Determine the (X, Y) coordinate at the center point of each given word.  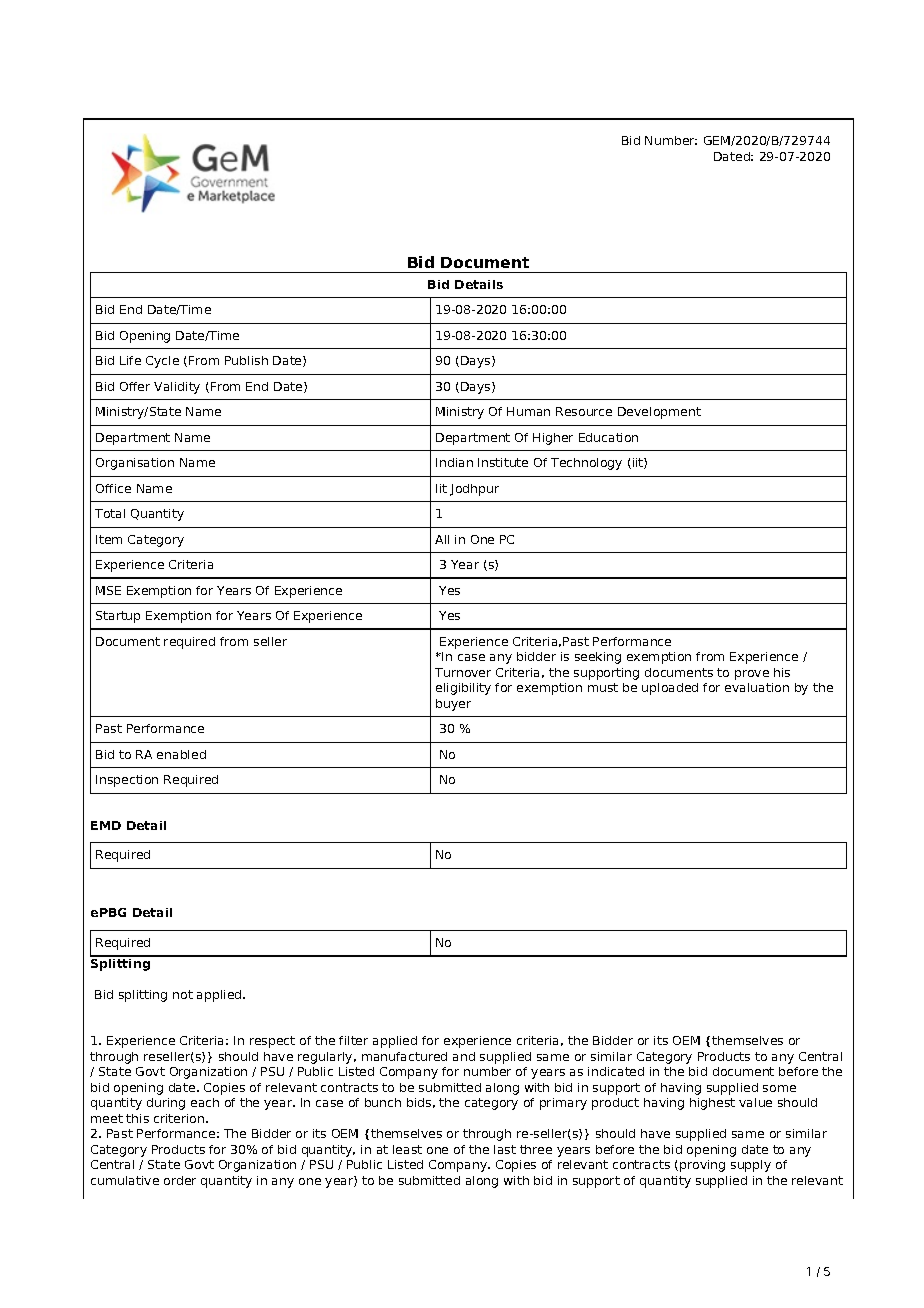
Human (528, 411)
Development (659, 413)
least (407, 1149)
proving (702, 1166)
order (180, 1180)
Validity (177, 388)
